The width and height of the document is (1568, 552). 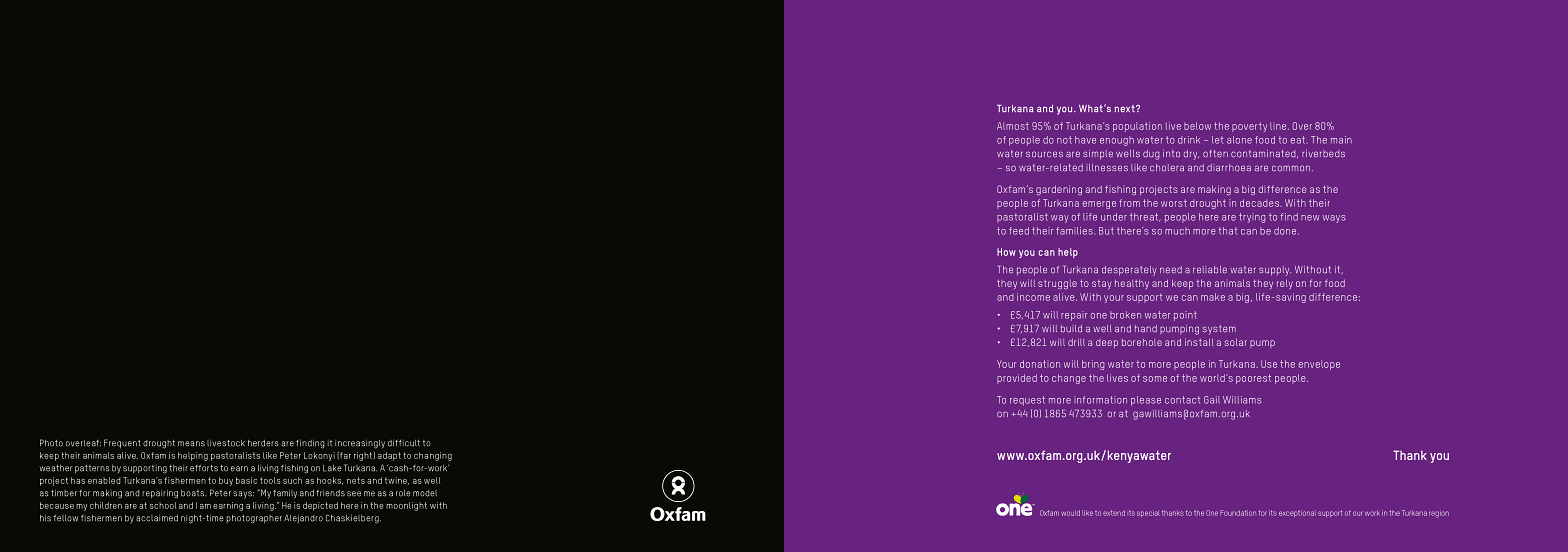 I want to click on solar, so click(x=1236, y=342).
